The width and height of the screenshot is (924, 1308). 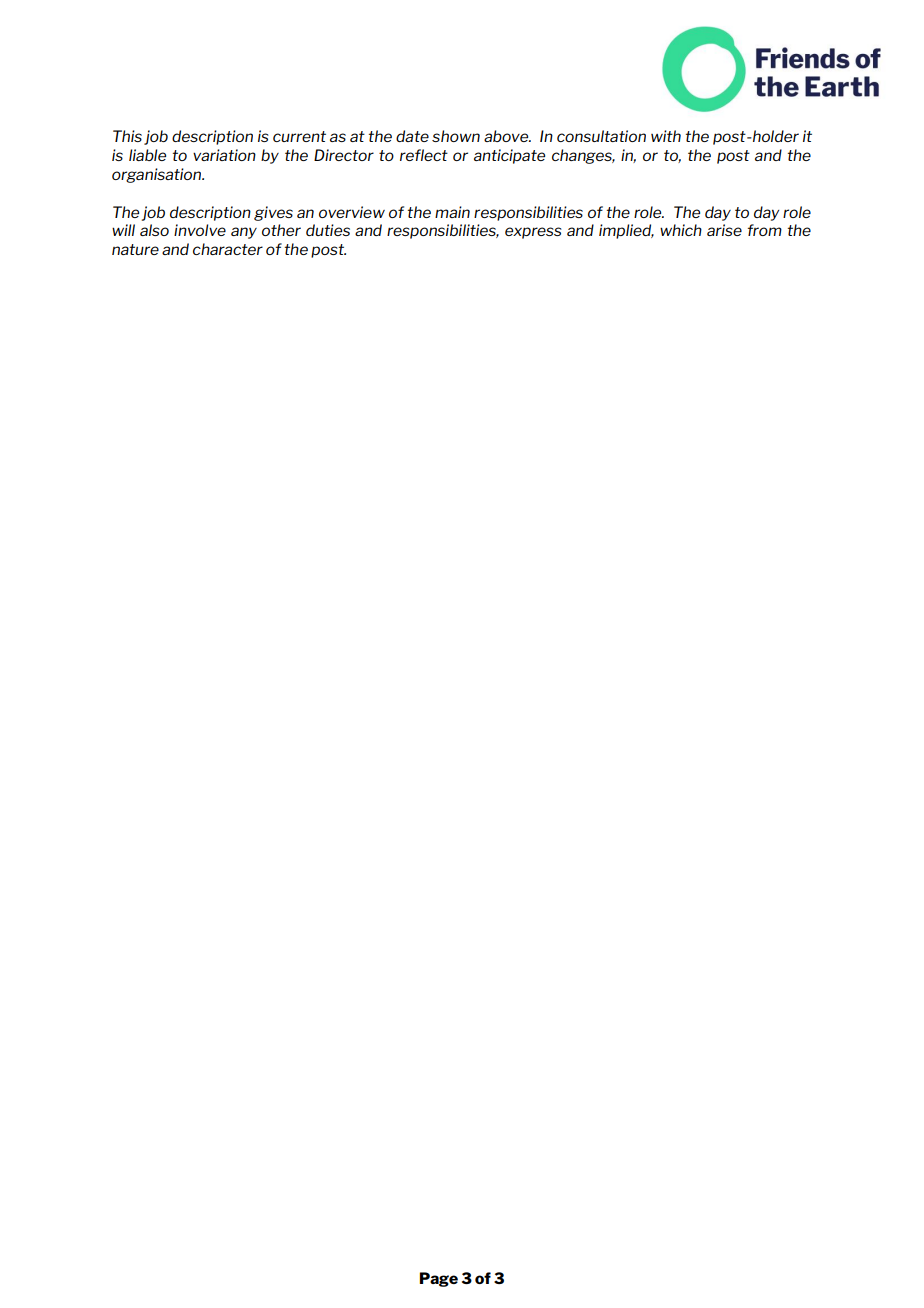 I want to click on character, so click(x=228, y=249).
